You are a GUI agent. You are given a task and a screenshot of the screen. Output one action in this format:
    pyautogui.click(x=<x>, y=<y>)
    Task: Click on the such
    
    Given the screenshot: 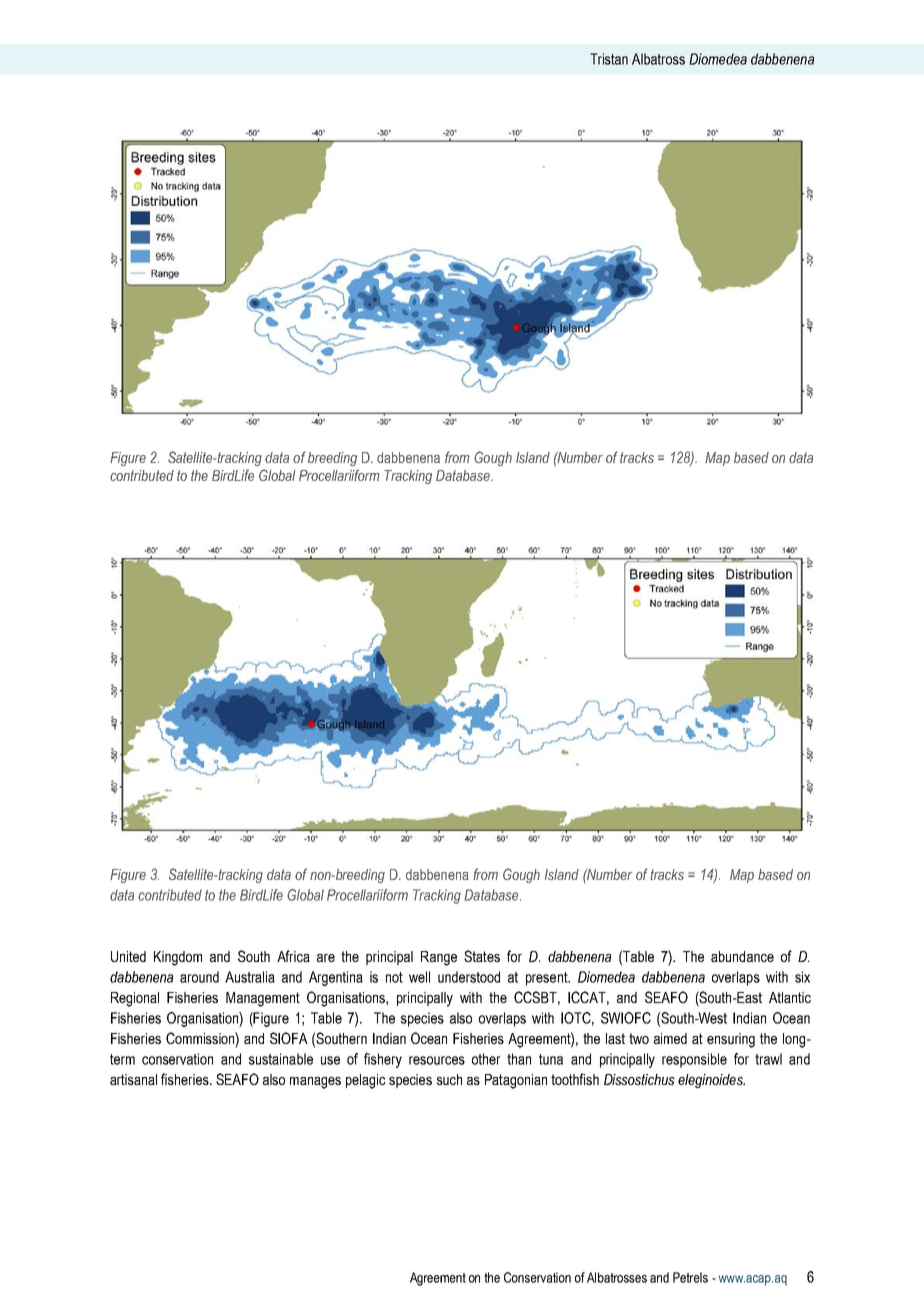 What is the action you would take?
    pyautogui.click(x=449, y=1079)
